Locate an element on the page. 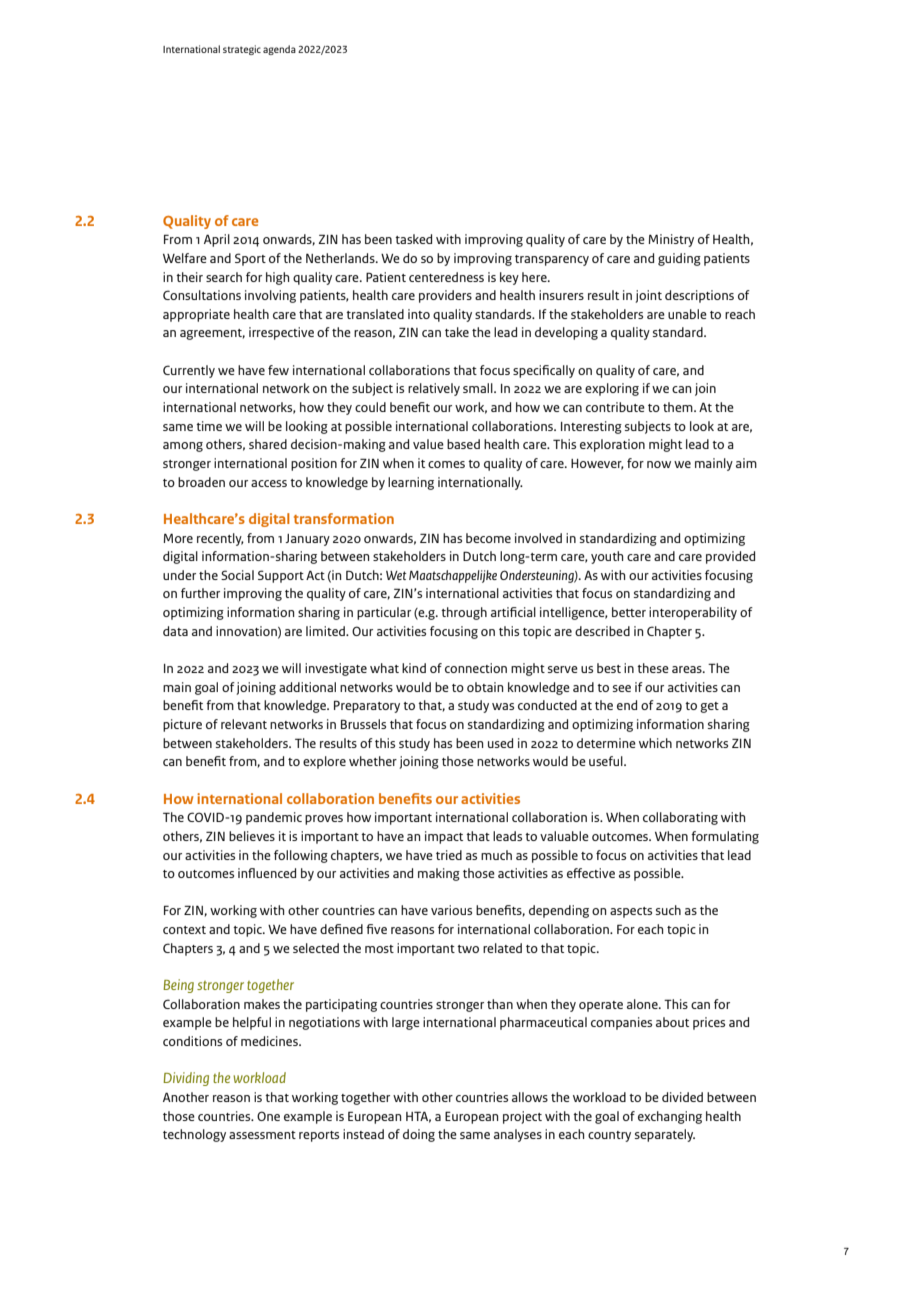  aim is located at coordinates (746, 463).
